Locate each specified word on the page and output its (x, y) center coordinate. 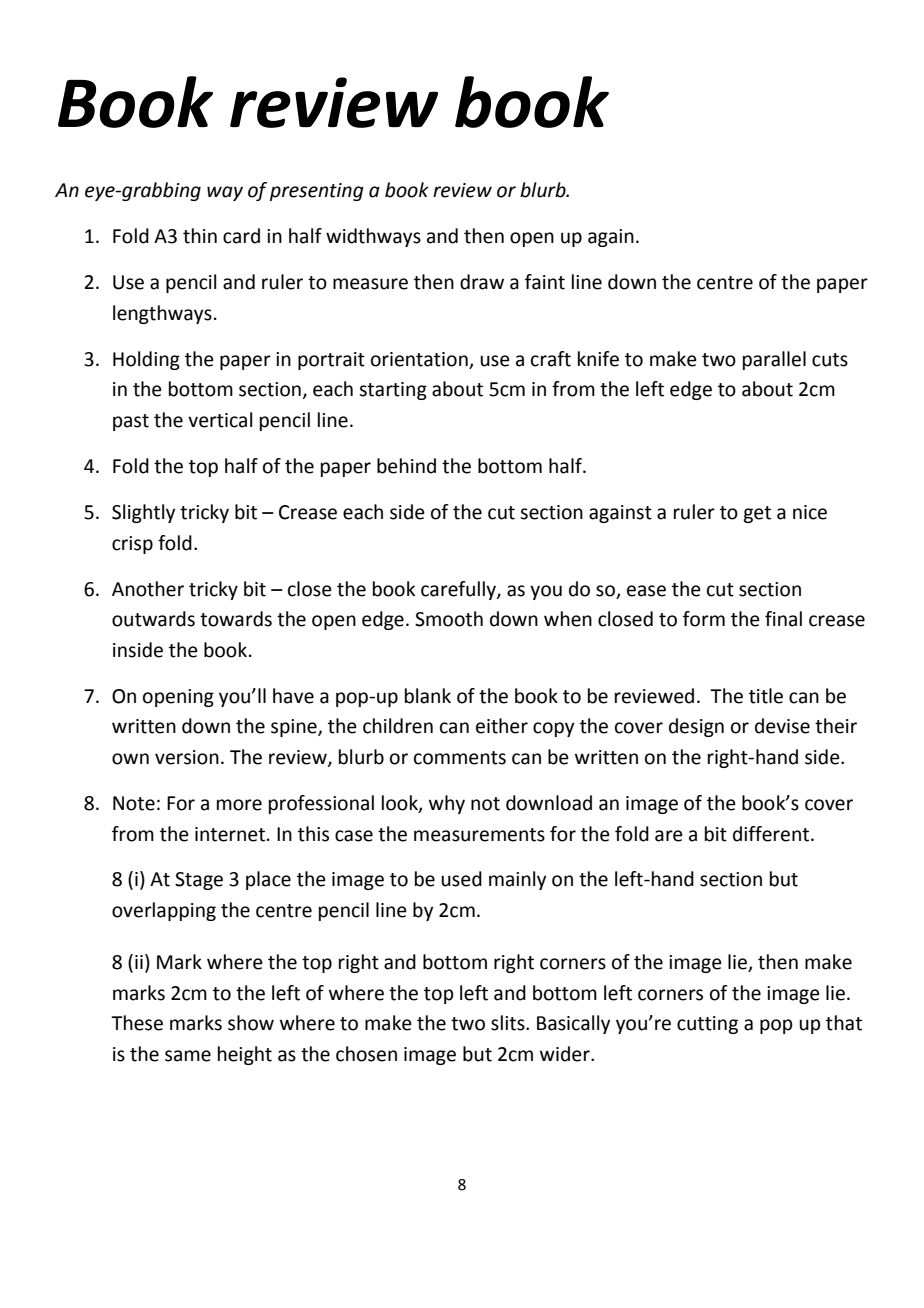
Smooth (449, 619)
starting (393, 391)
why (447, 804)
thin (200, 236)
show (251, 1023)
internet (230, 834)
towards (236, 619)
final (783, 619)
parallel (774, 360)
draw (482, 282)
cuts (830, 360)
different (772, 834)
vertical (220, 420)
